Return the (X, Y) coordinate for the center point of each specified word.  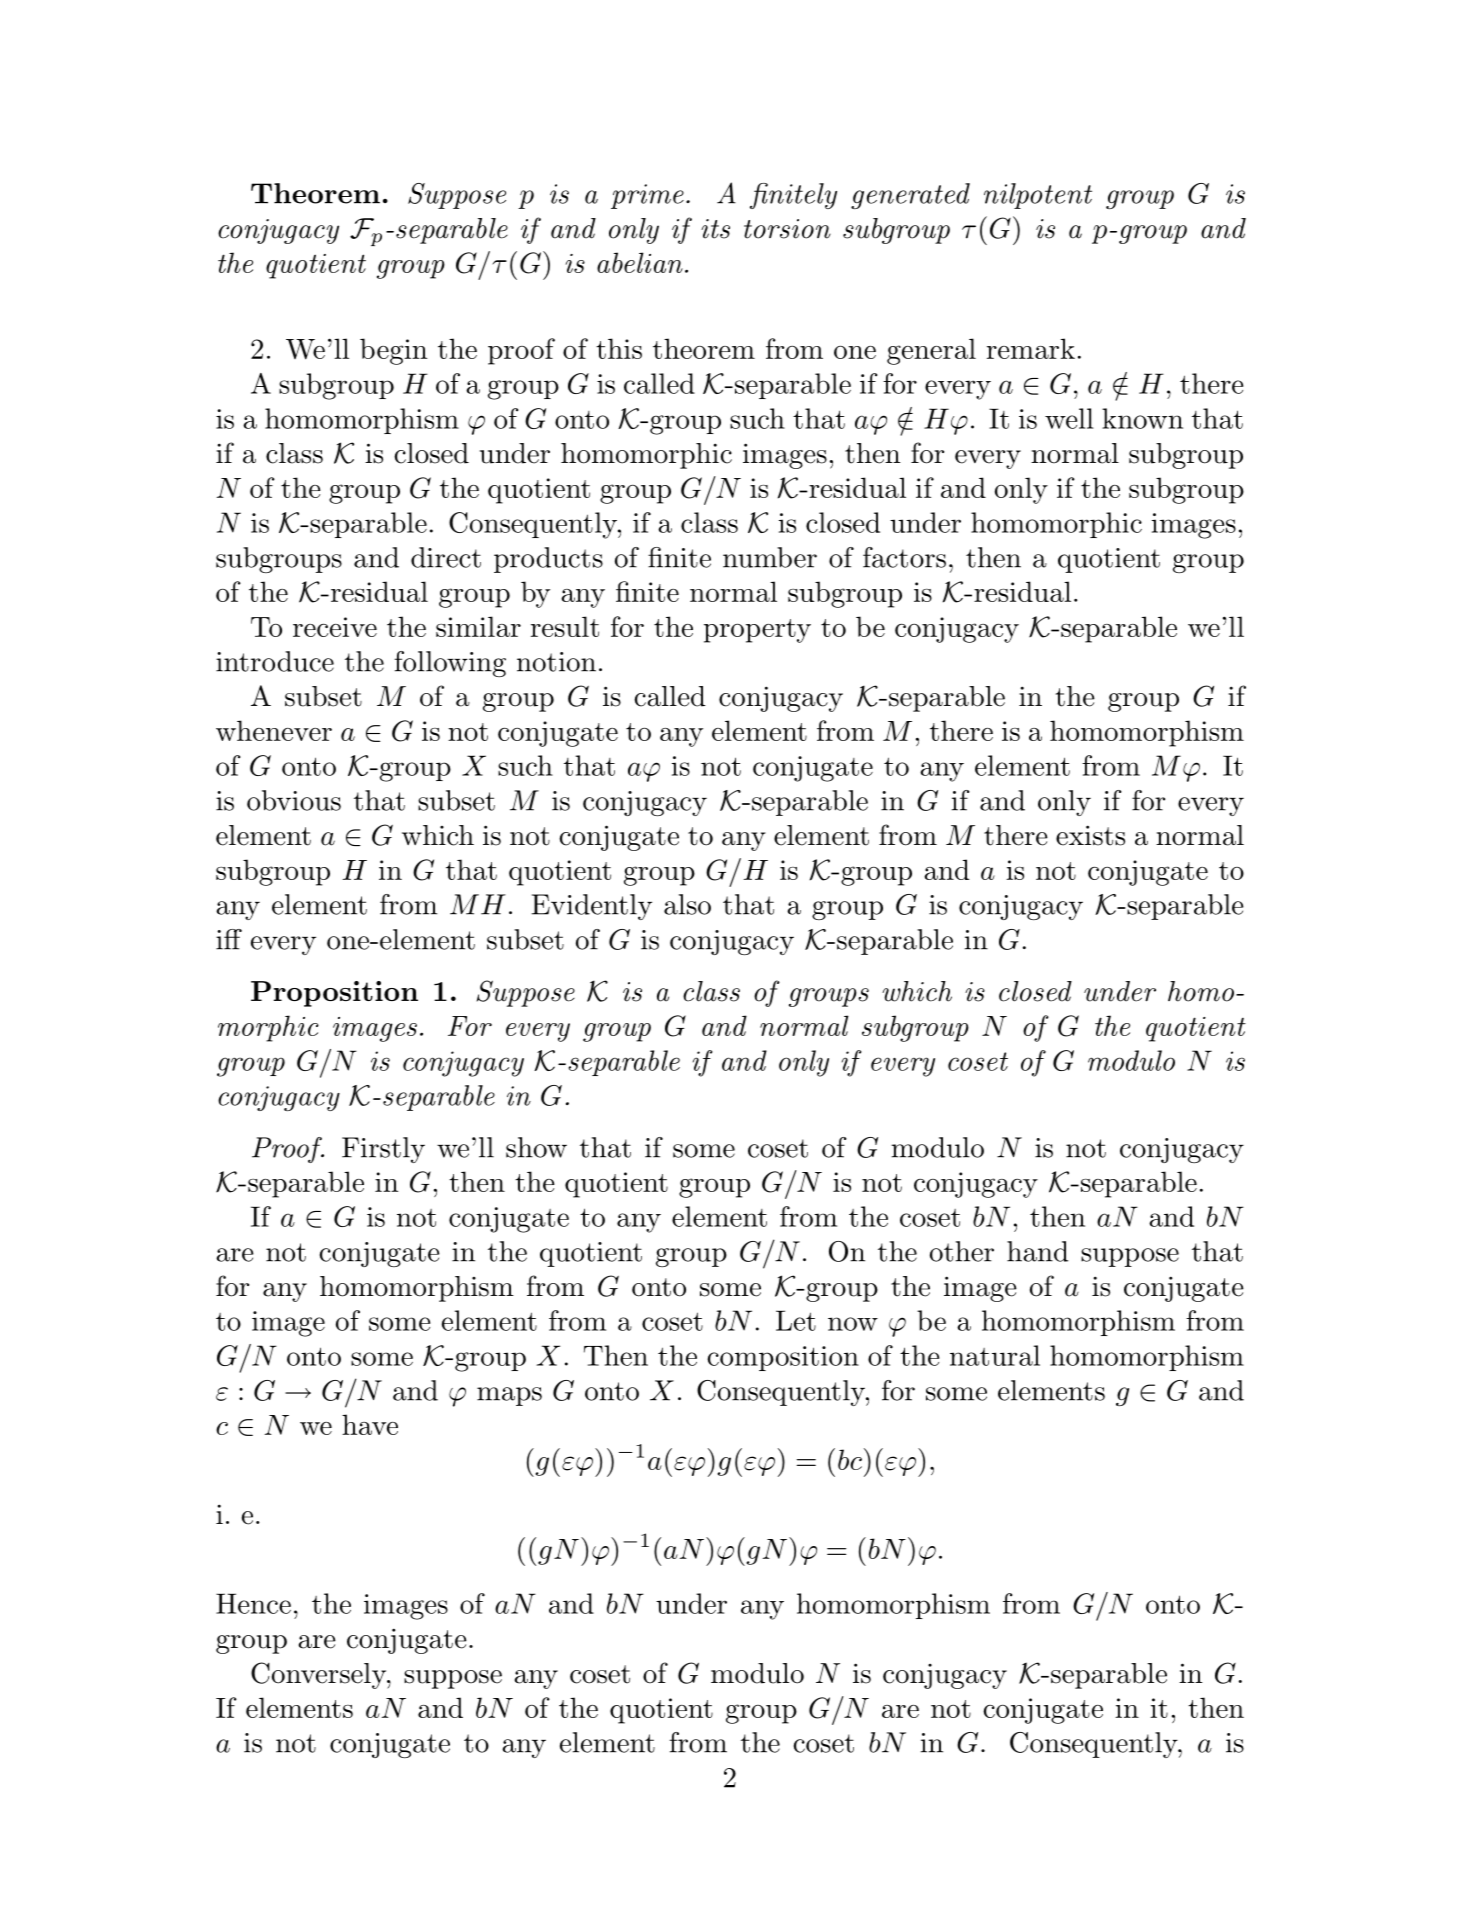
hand (1037, 1251)
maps (509, 1396)
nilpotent (1038, 196)
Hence (253, 1603)
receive (335, 627)
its (715, 229)
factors (904, 557)
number (770, 557)
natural (995, 1355)
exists (1090, 835)
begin (393, 351)
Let (796, 1320)
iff (229, 939)
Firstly (383, 1150)
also (687, 904)
